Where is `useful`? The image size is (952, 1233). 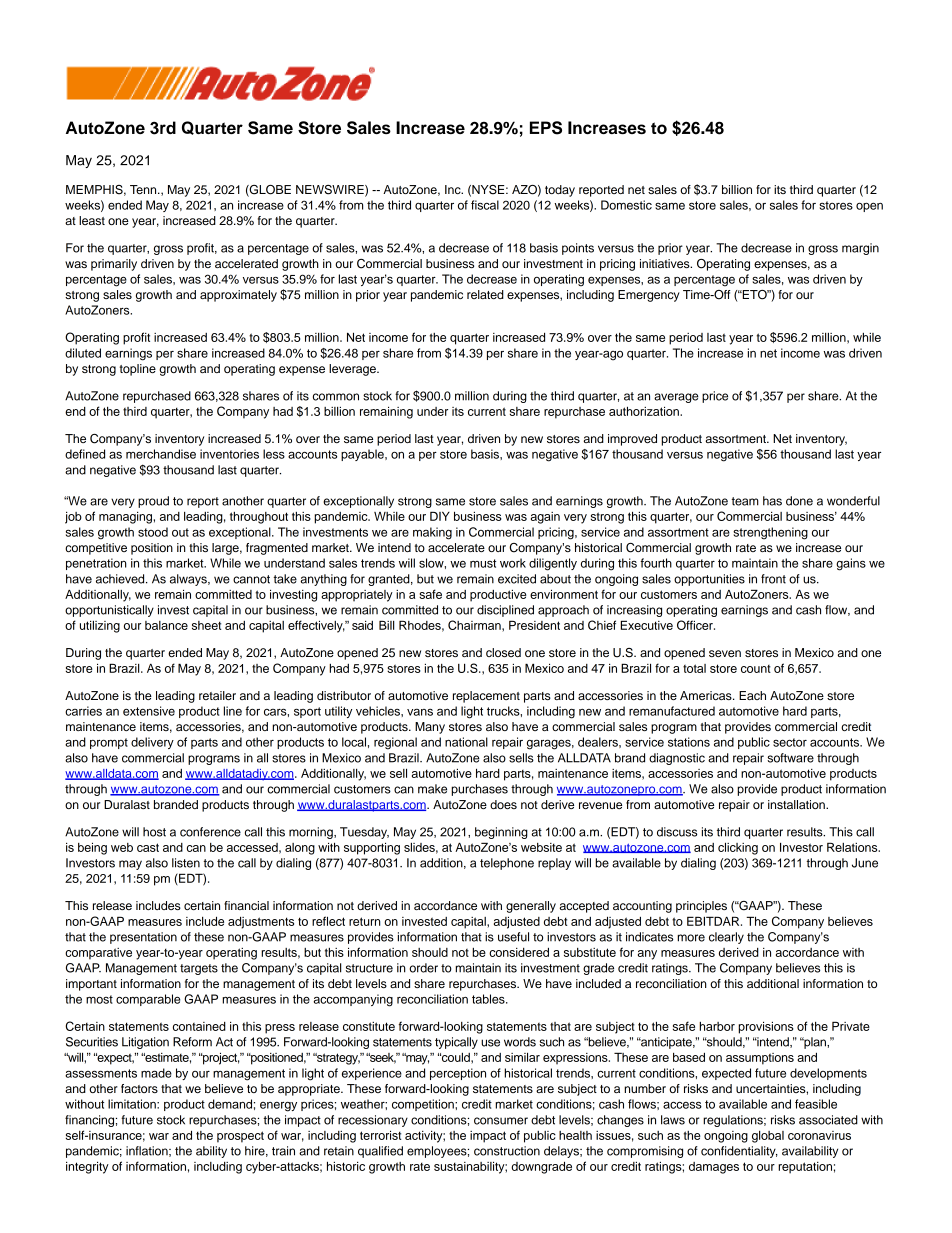
useful is located at coordinates (513, 937).
